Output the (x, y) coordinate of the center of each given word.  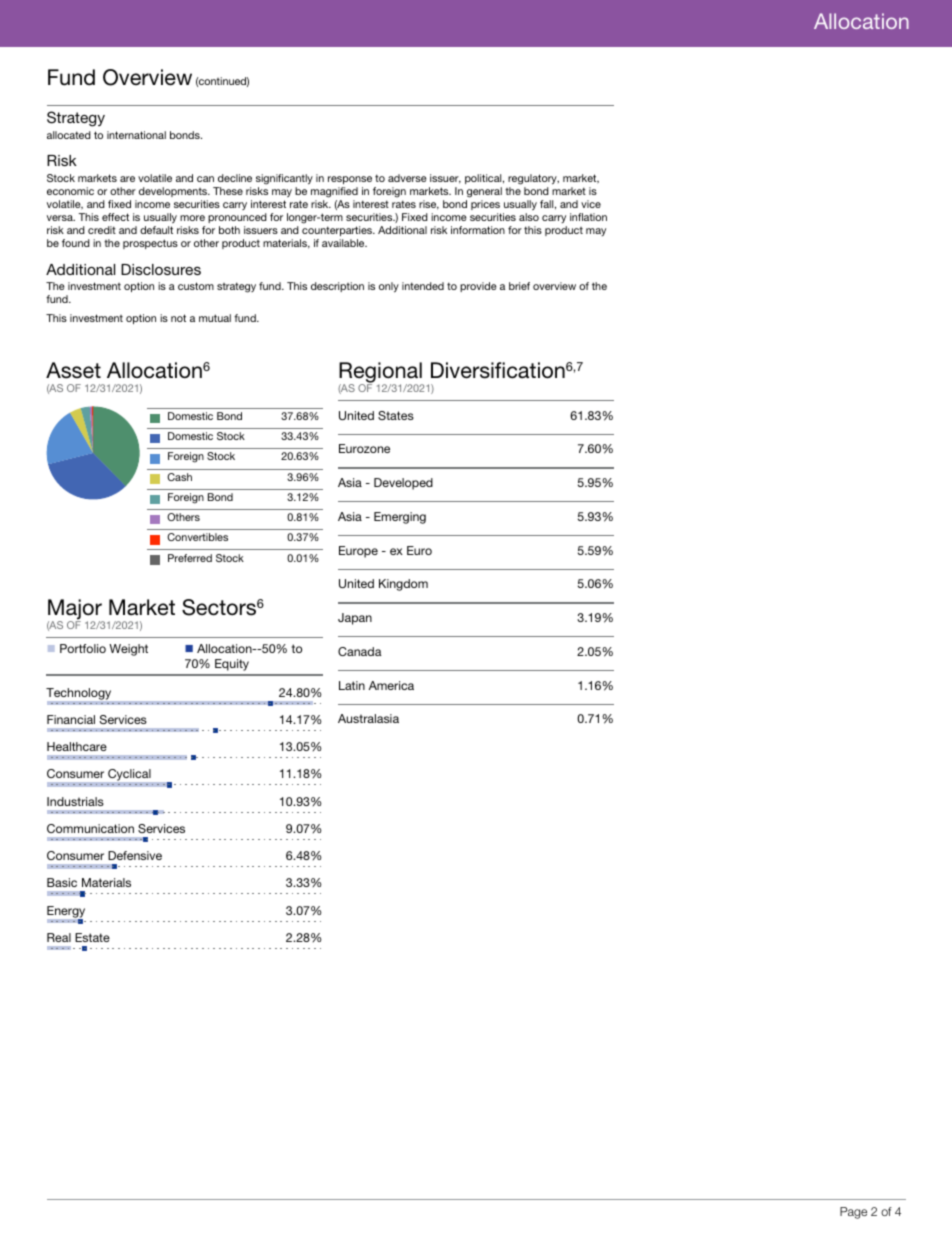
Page (853, 1213)
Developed (403, 484)
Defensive (135, 855)
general (484, 192)
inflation (588, 217)
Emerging (400, 518)
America (391, 685)
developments (174, 192)
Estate (92, 937)
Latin (352, 685)
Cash (179, 477)
